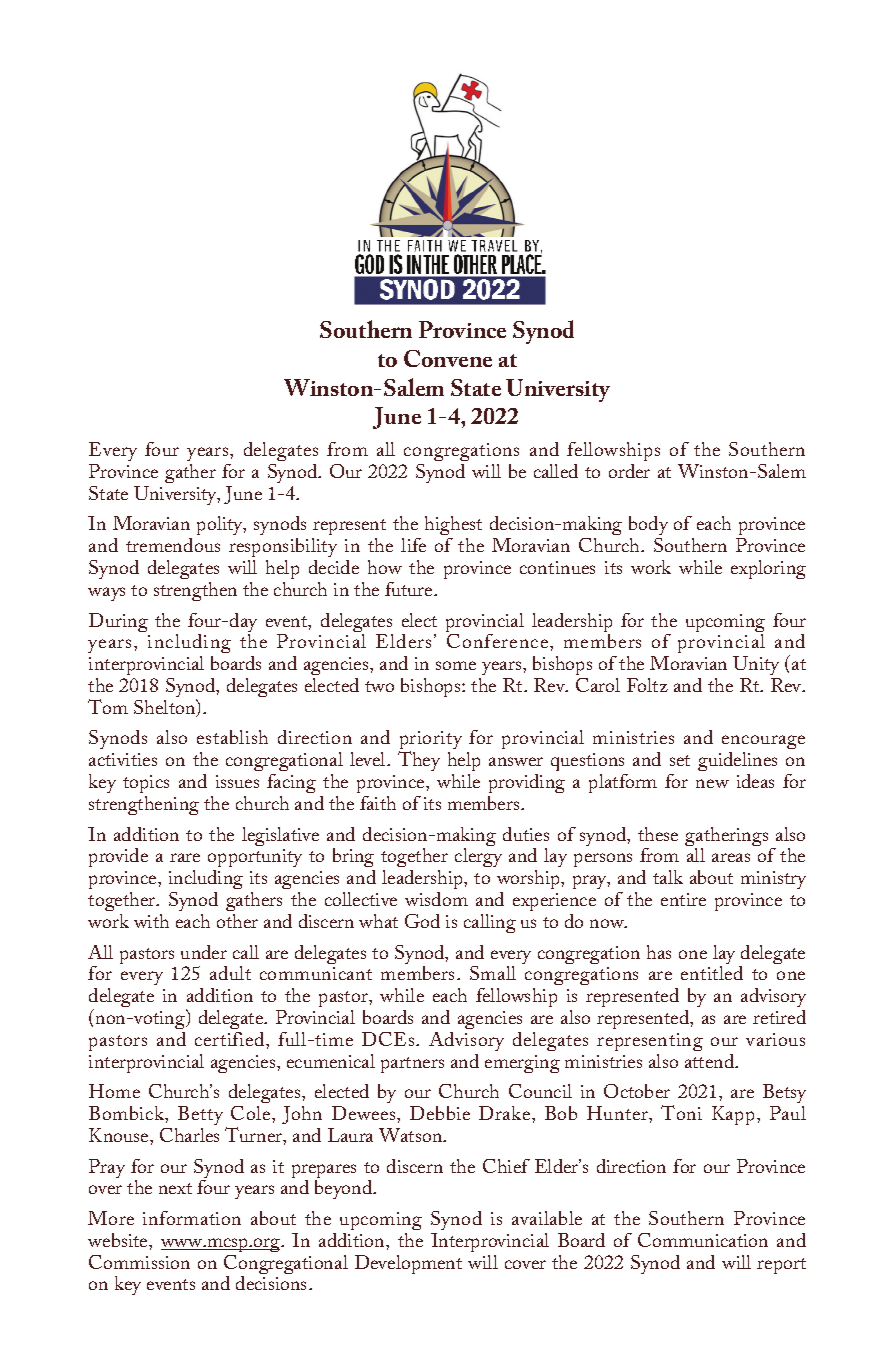  What do you see at coordinates (118, 622) in the document?
I see `During` at bounding box center [118, 622].
